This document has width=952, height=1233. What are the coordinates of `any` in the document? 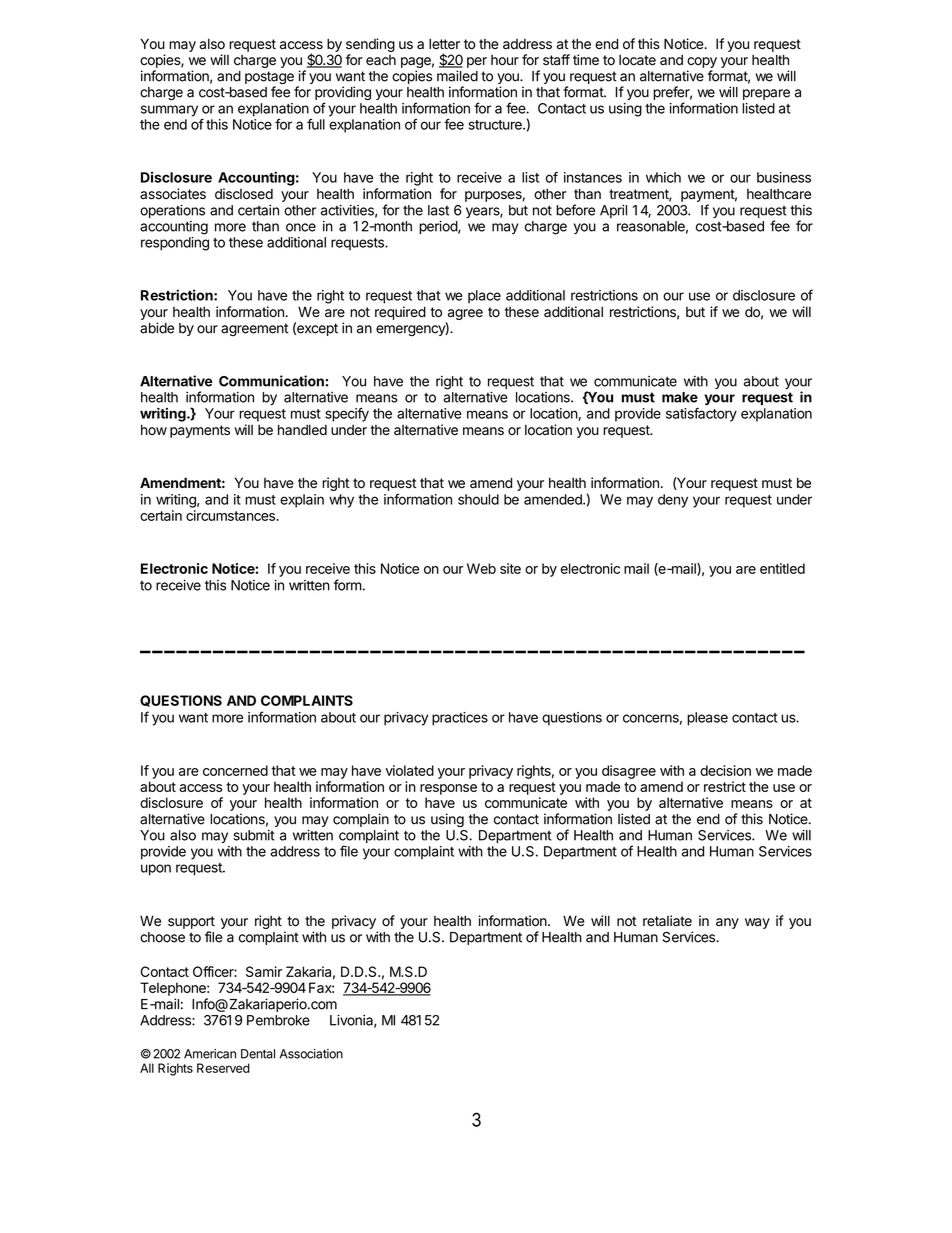 It's located at (727, 923).
